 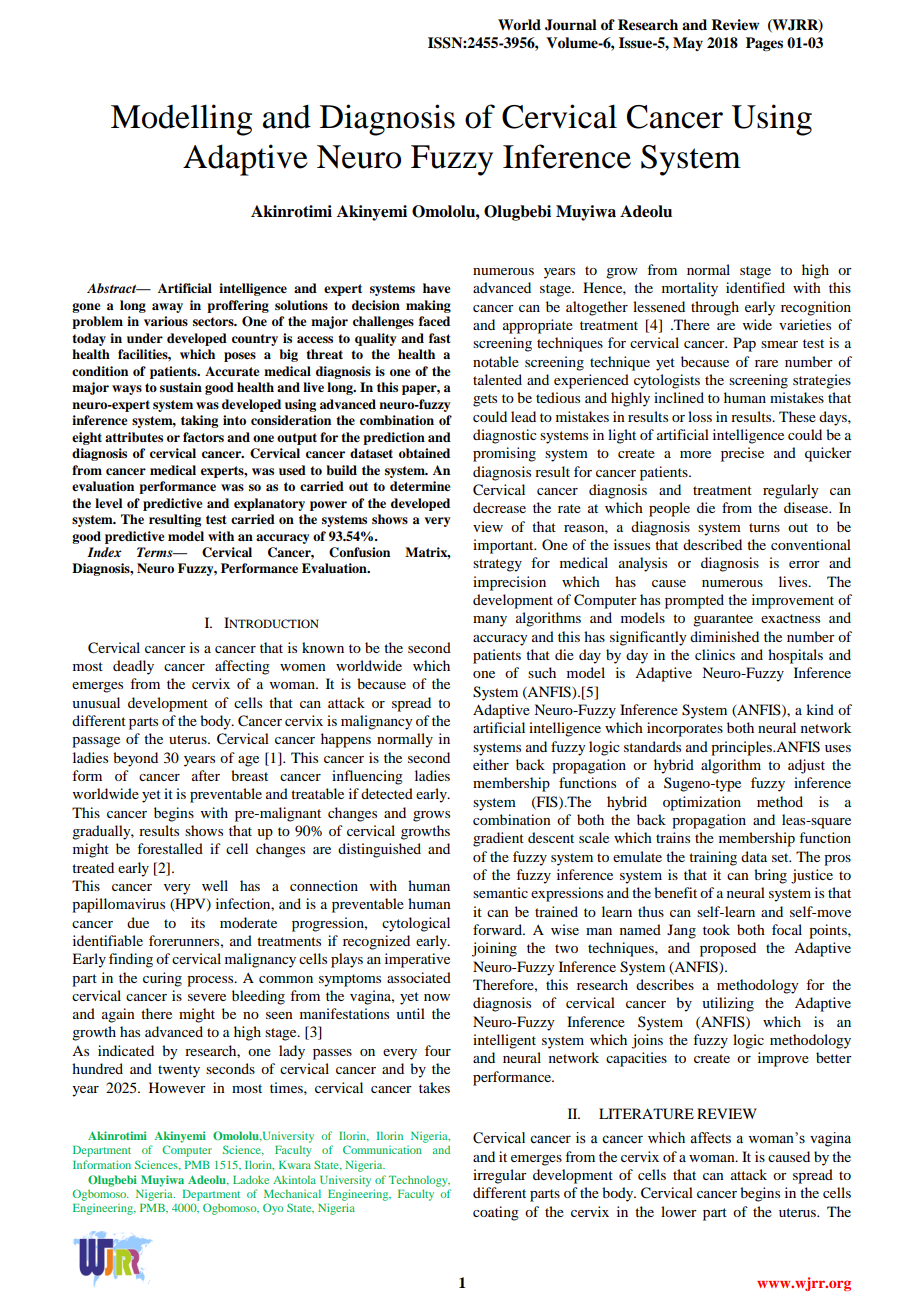 What do you see at coordinates (764, 44) in the image?
I see `Pages` at bounding box center [764, 44].
